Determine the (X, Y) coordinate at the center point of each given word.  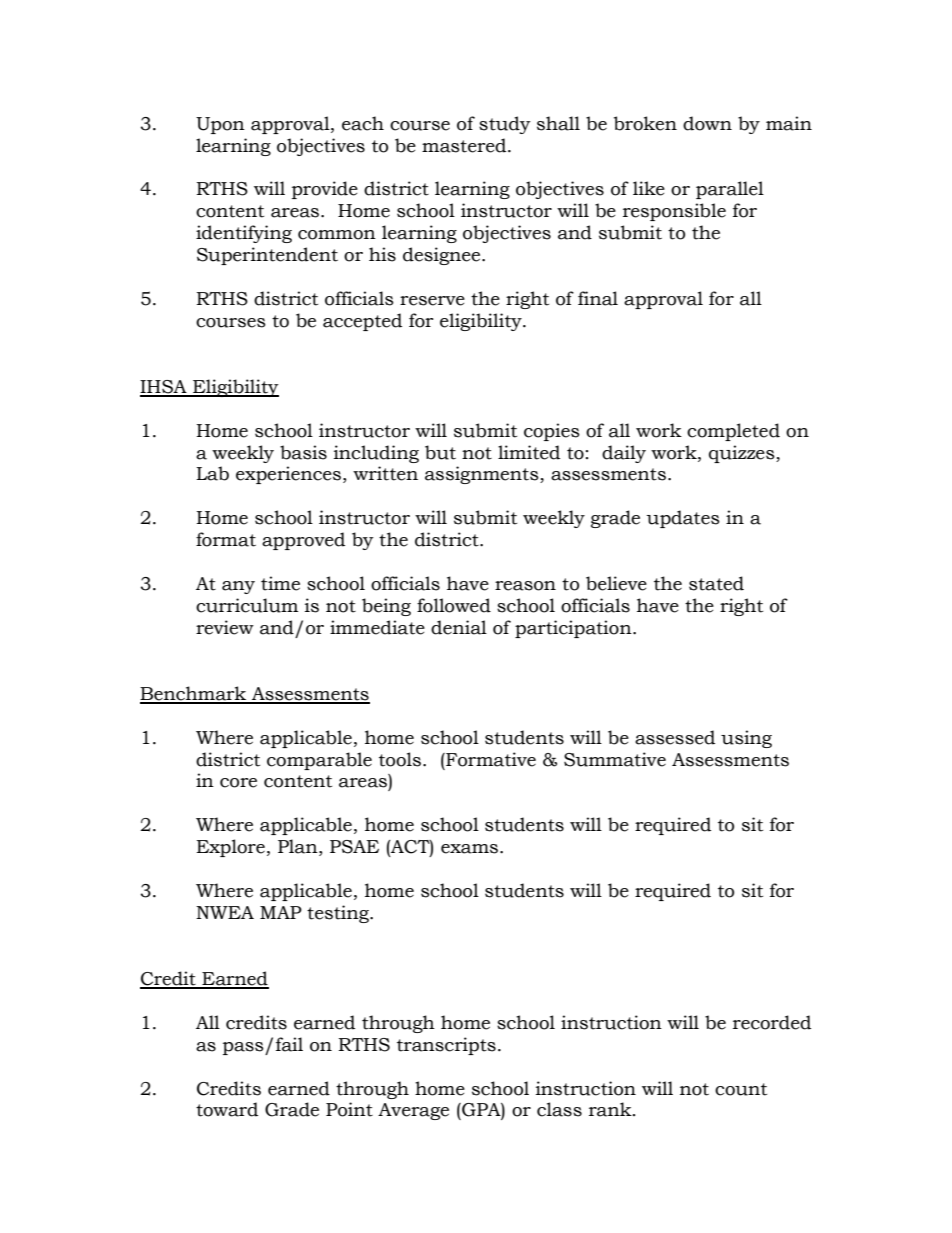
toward (227, 1109)
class (559, 1109)
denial (459, 627)
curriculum (247, 605)
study (505, 125)
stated (716, 583)
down (707, 123)
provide (325, 190)
